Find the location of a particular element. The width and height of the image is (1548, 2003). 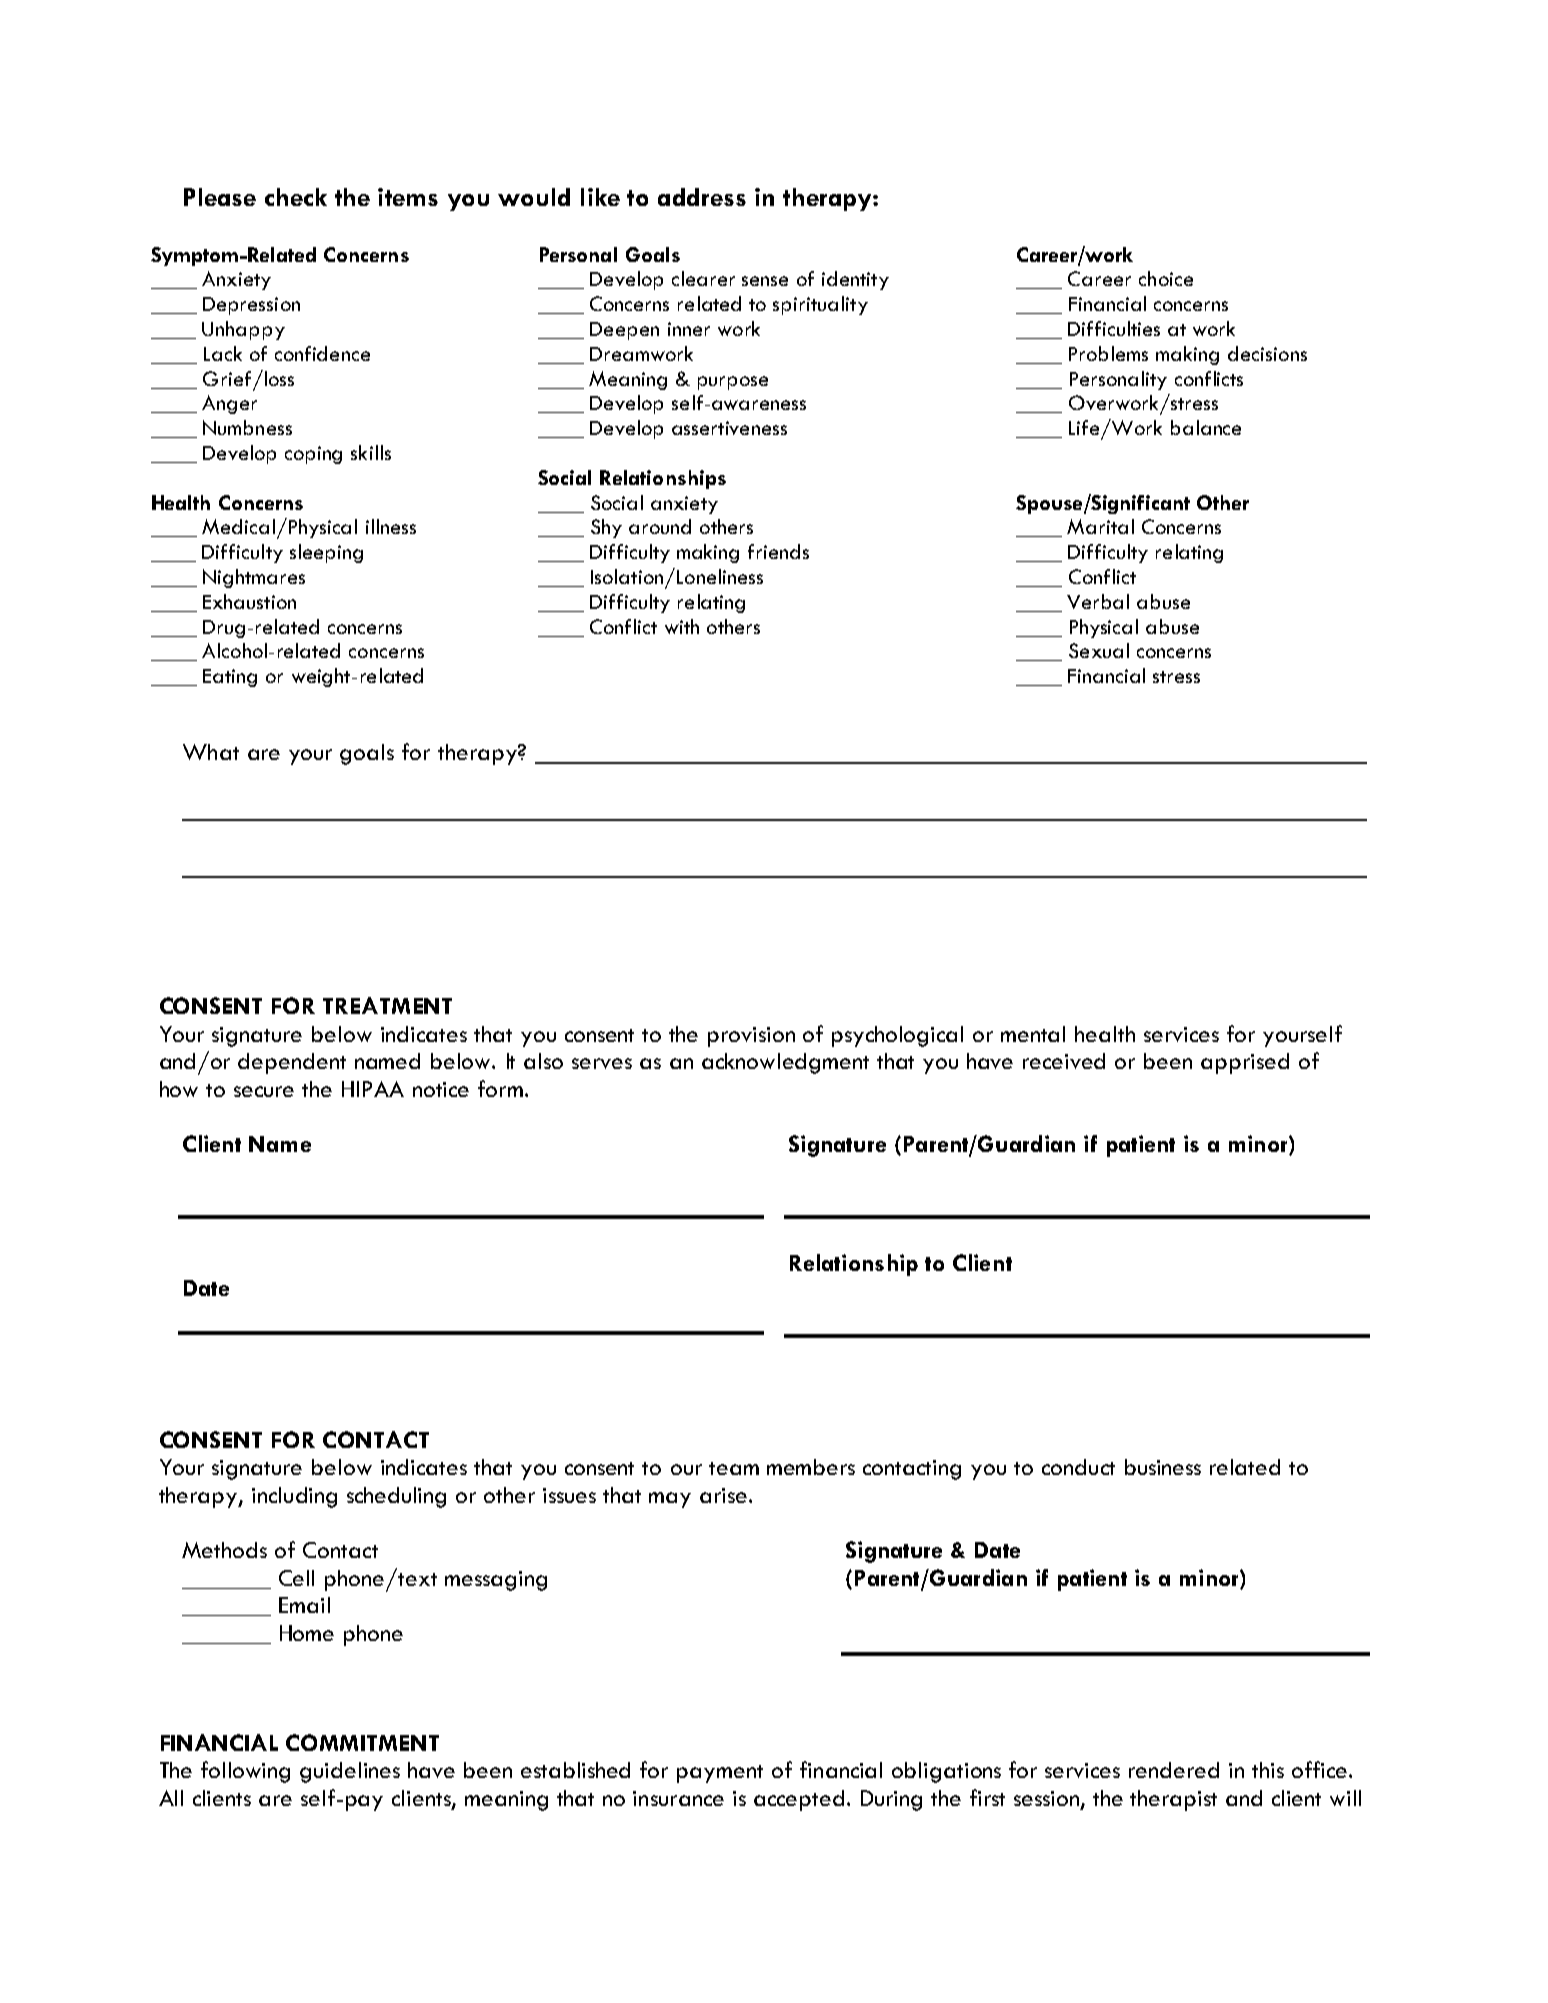

sense is located at coordinates (765, 281).
